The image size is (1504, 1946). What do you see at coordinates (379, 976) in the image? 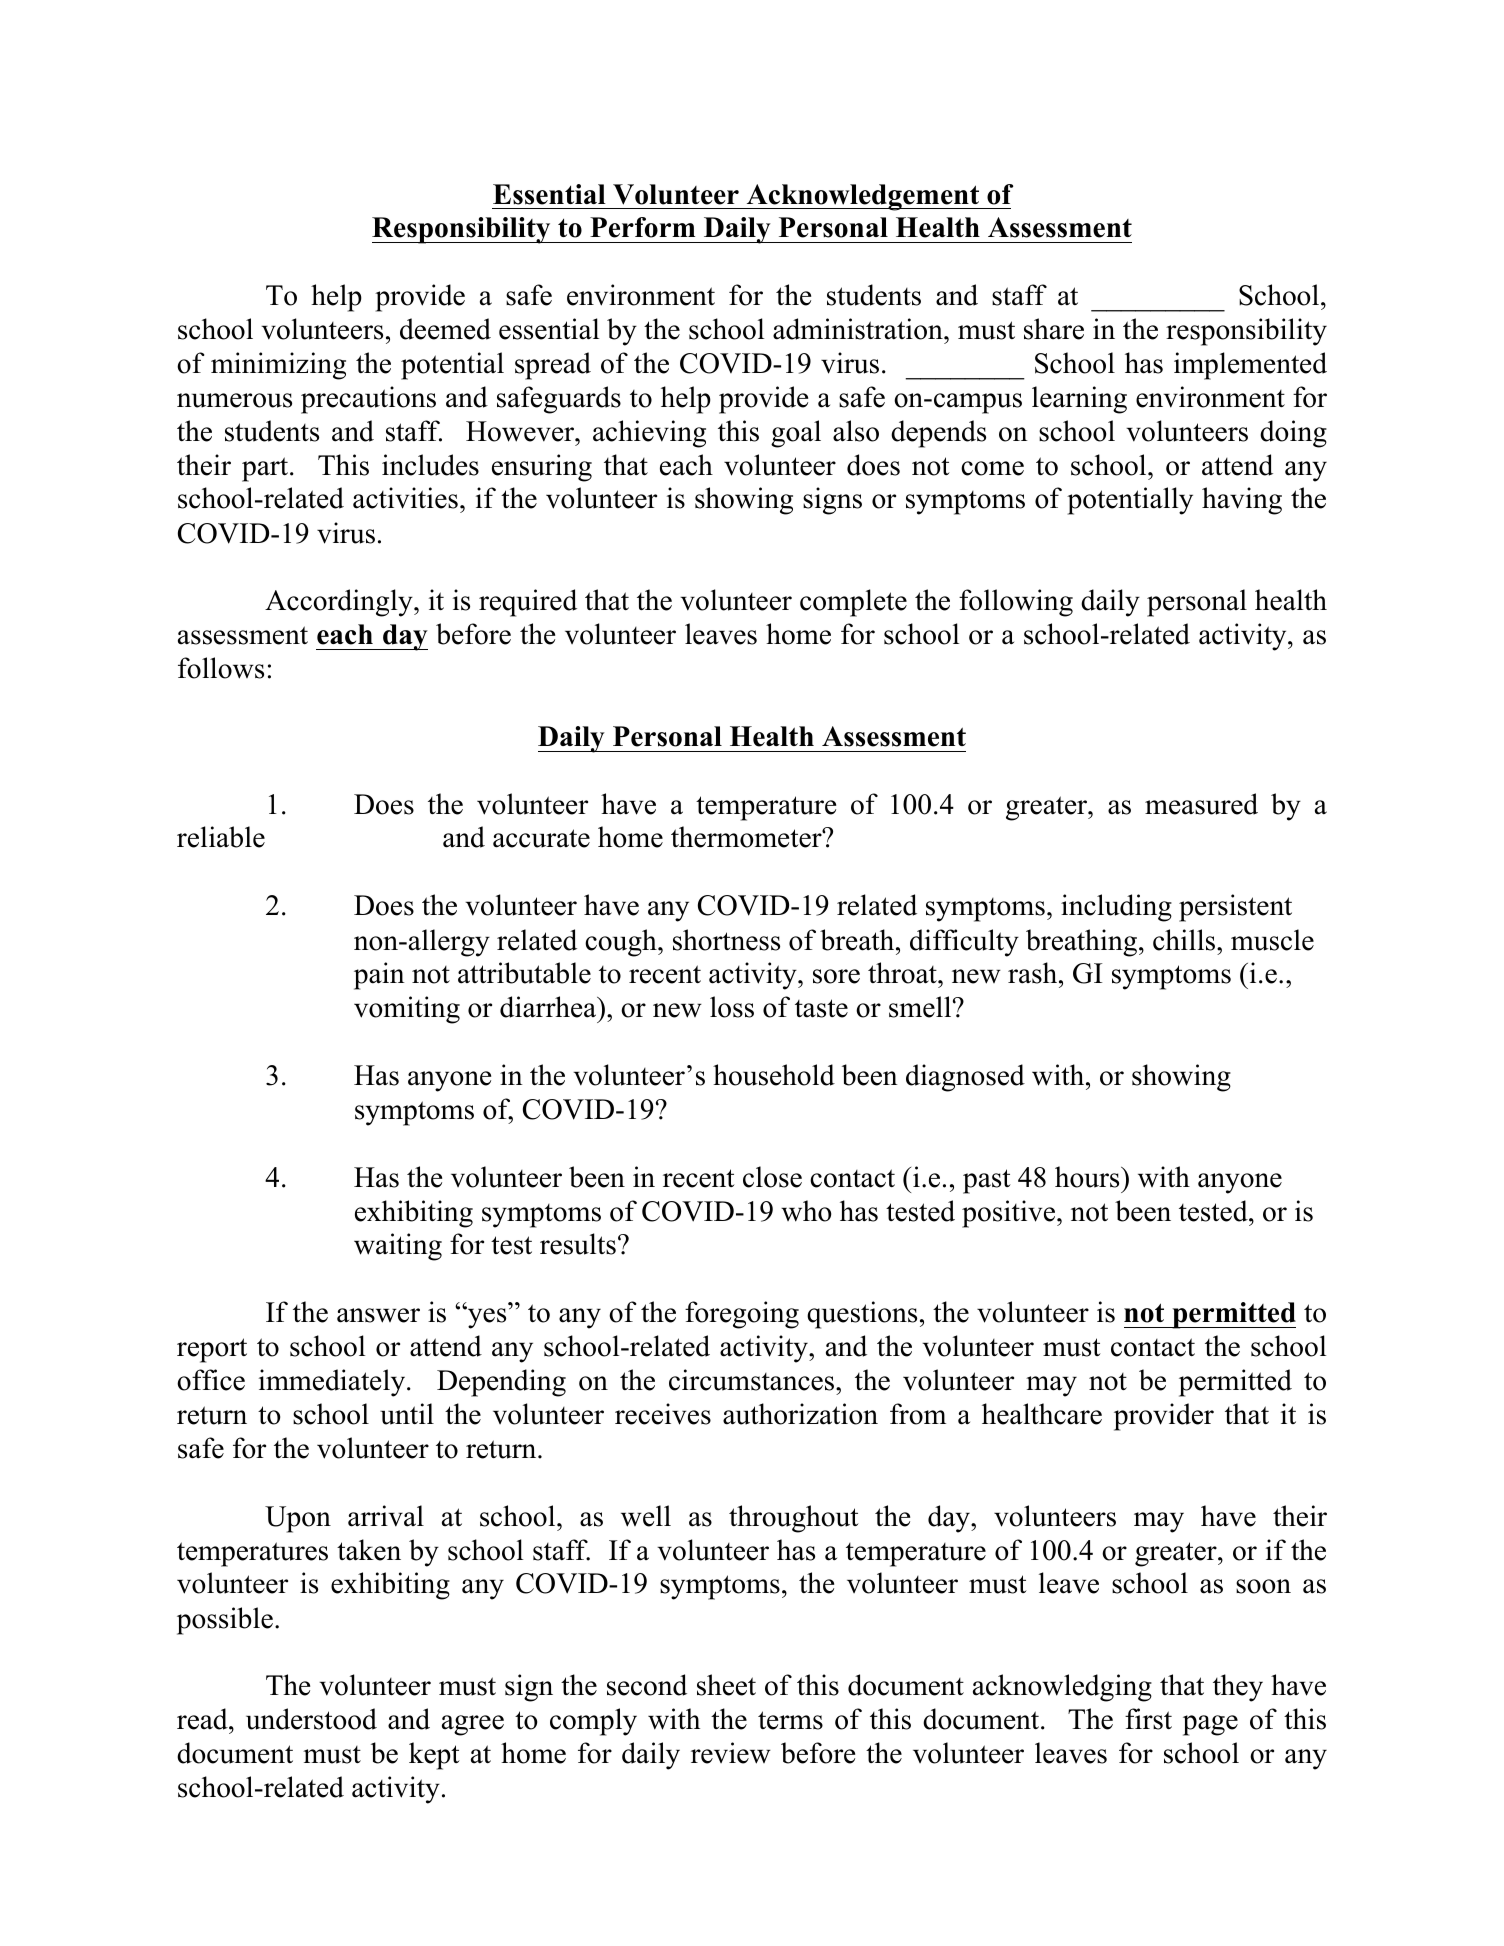
I see `pain` at bounding box center [379, 976].
